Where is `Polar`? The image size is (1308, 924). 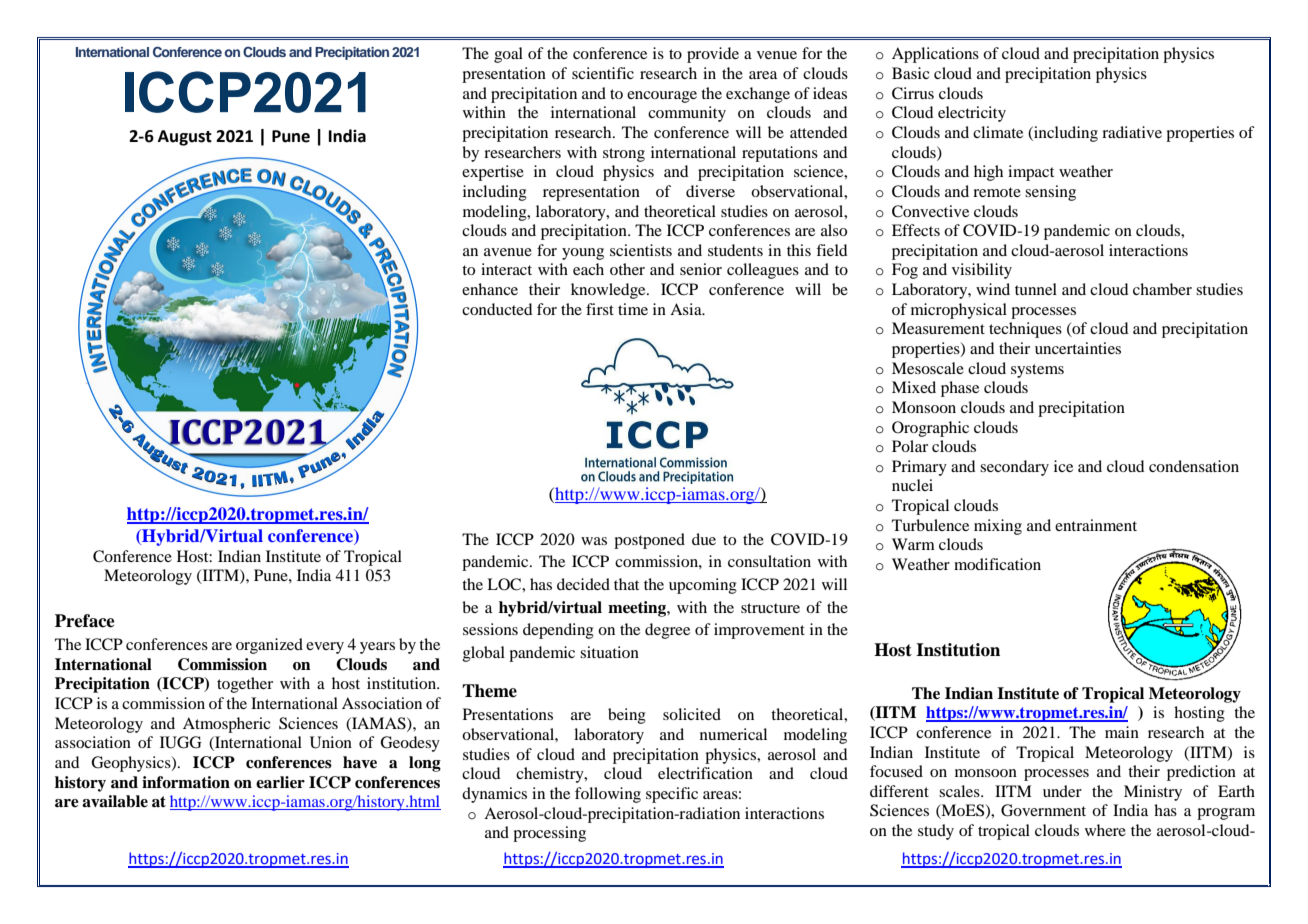
Polar is located at coordinates (910, 446).
